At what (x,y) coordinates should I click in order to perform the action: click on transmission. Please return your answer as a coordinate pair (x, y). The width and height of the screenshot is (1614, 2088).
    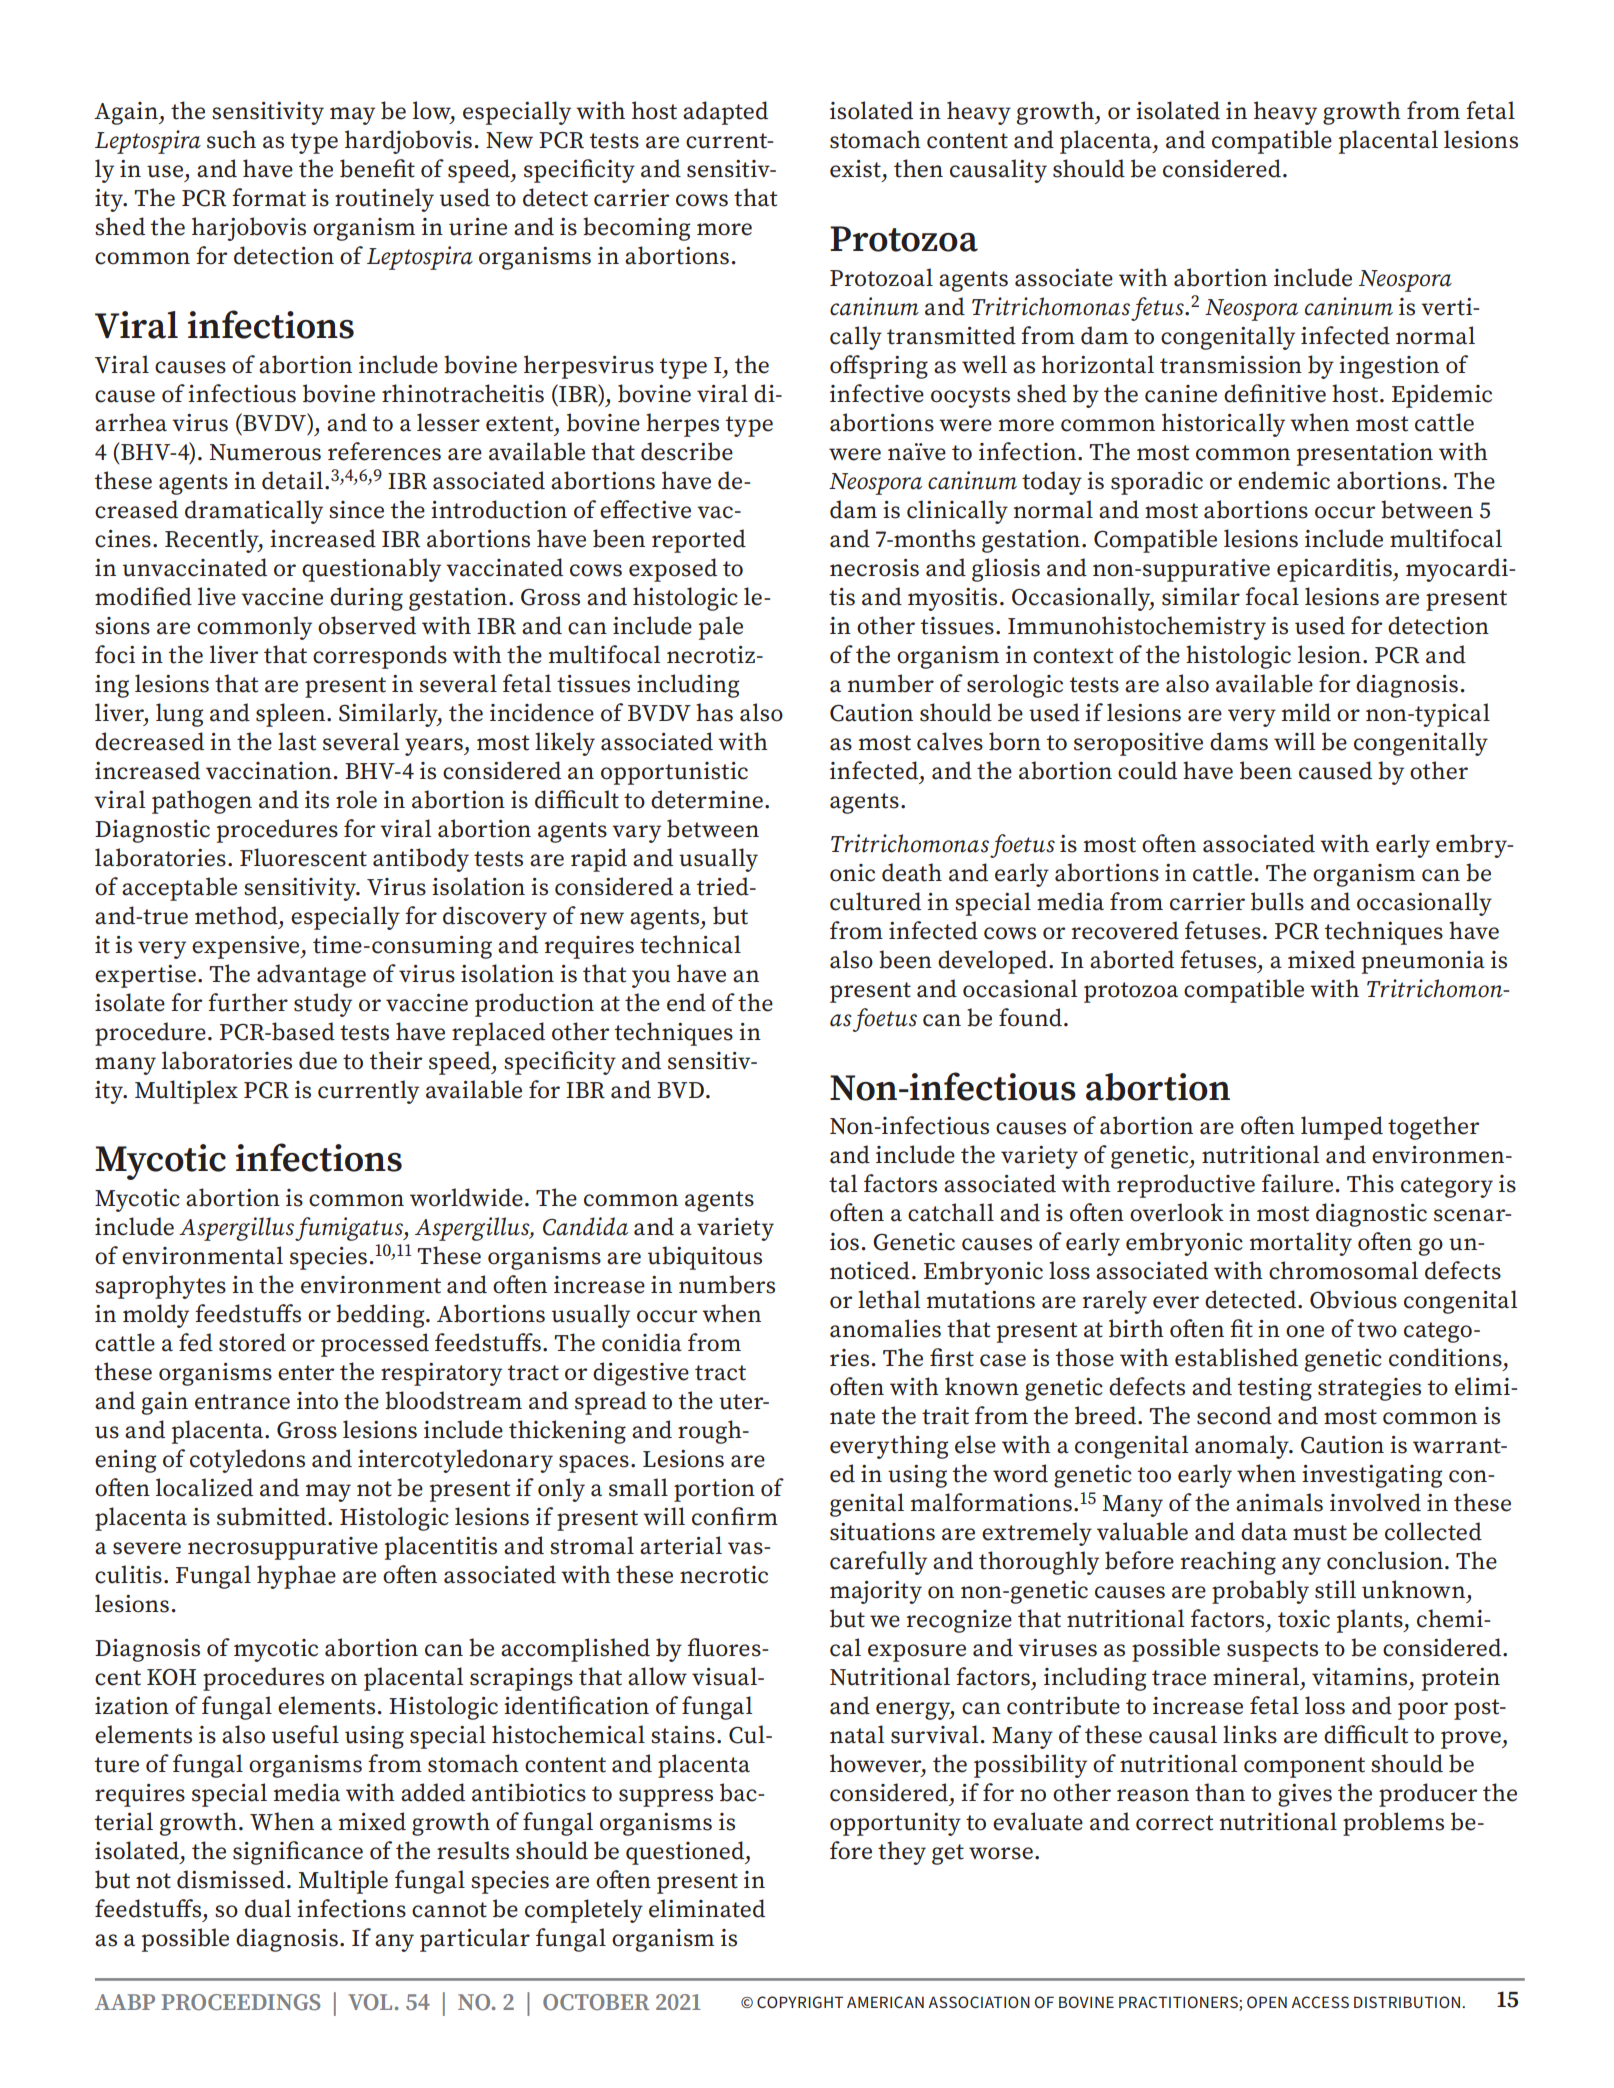
    Looking at the image, I should click on (1231, 365).
